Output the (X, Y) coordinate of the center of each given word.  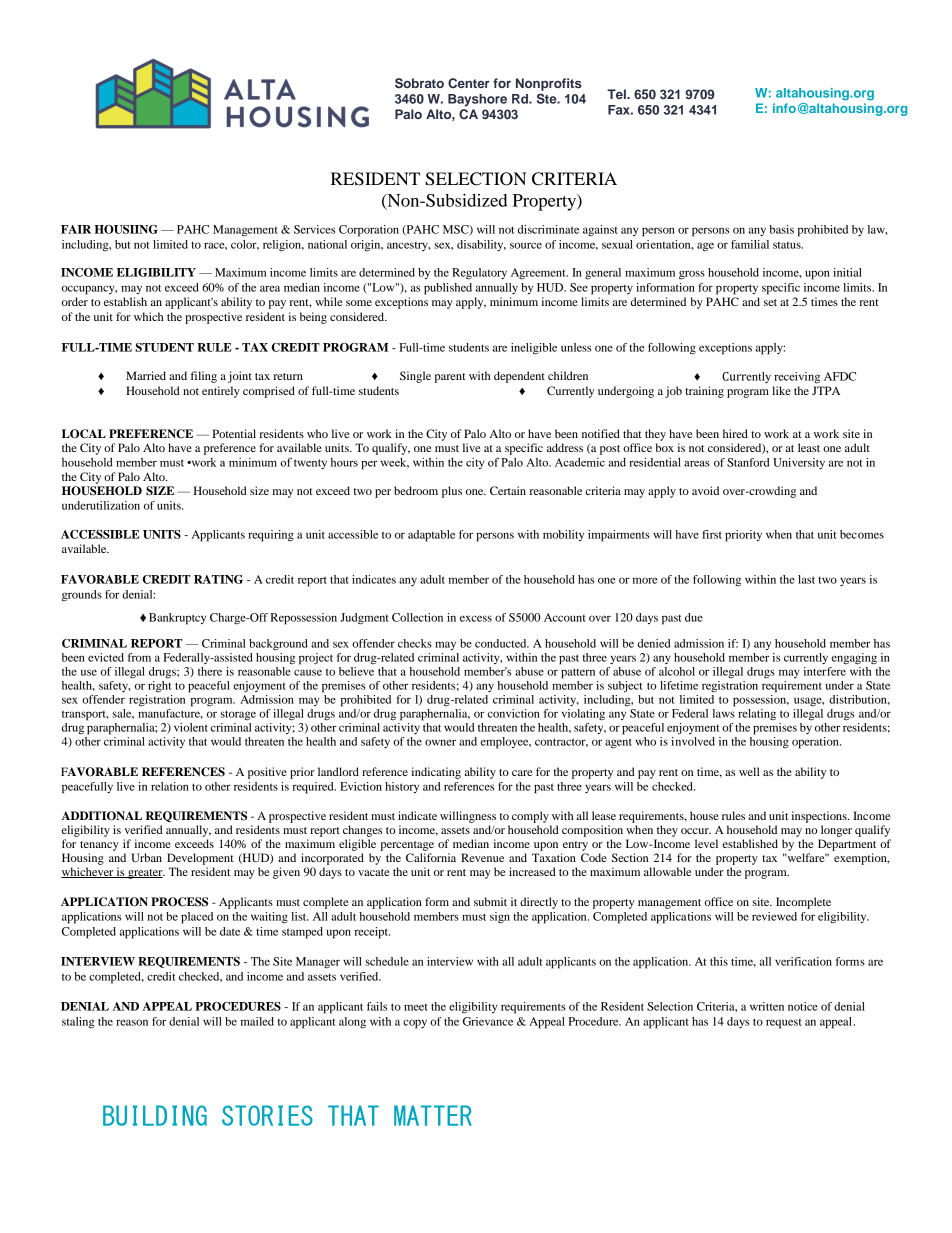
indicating (436, 773)
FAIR (76, 229)
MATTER (433, 1115)
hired (735, 433)
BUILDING (155, 1115)
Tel (617, 94)
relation (170, 786)
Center (469, 83)
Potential (234, 433)
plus (452, 492)
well (749, 771)
